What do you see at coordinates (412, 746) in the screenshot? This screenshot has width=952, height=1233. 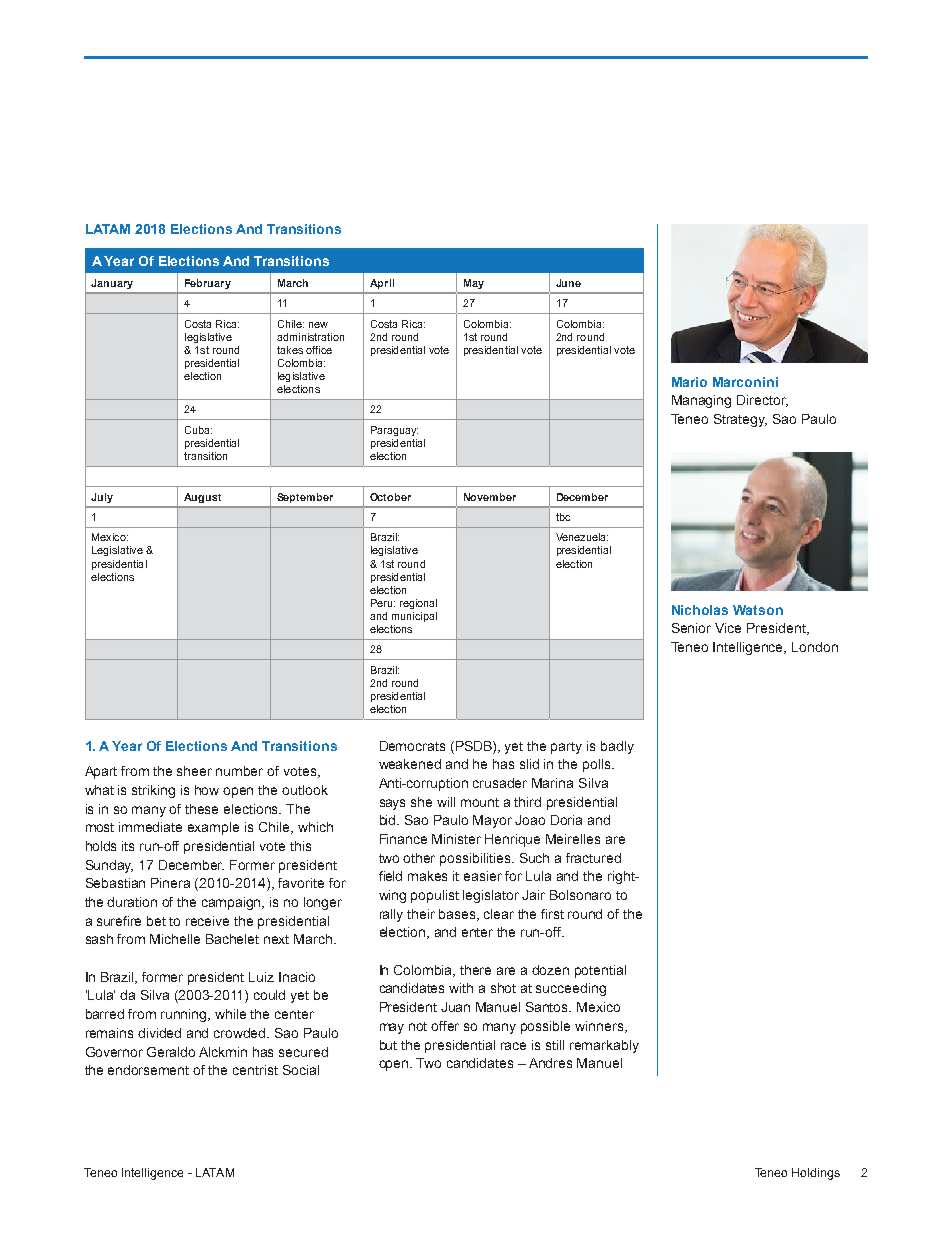 I see `Democrats` at bounding box center [412, 746].
